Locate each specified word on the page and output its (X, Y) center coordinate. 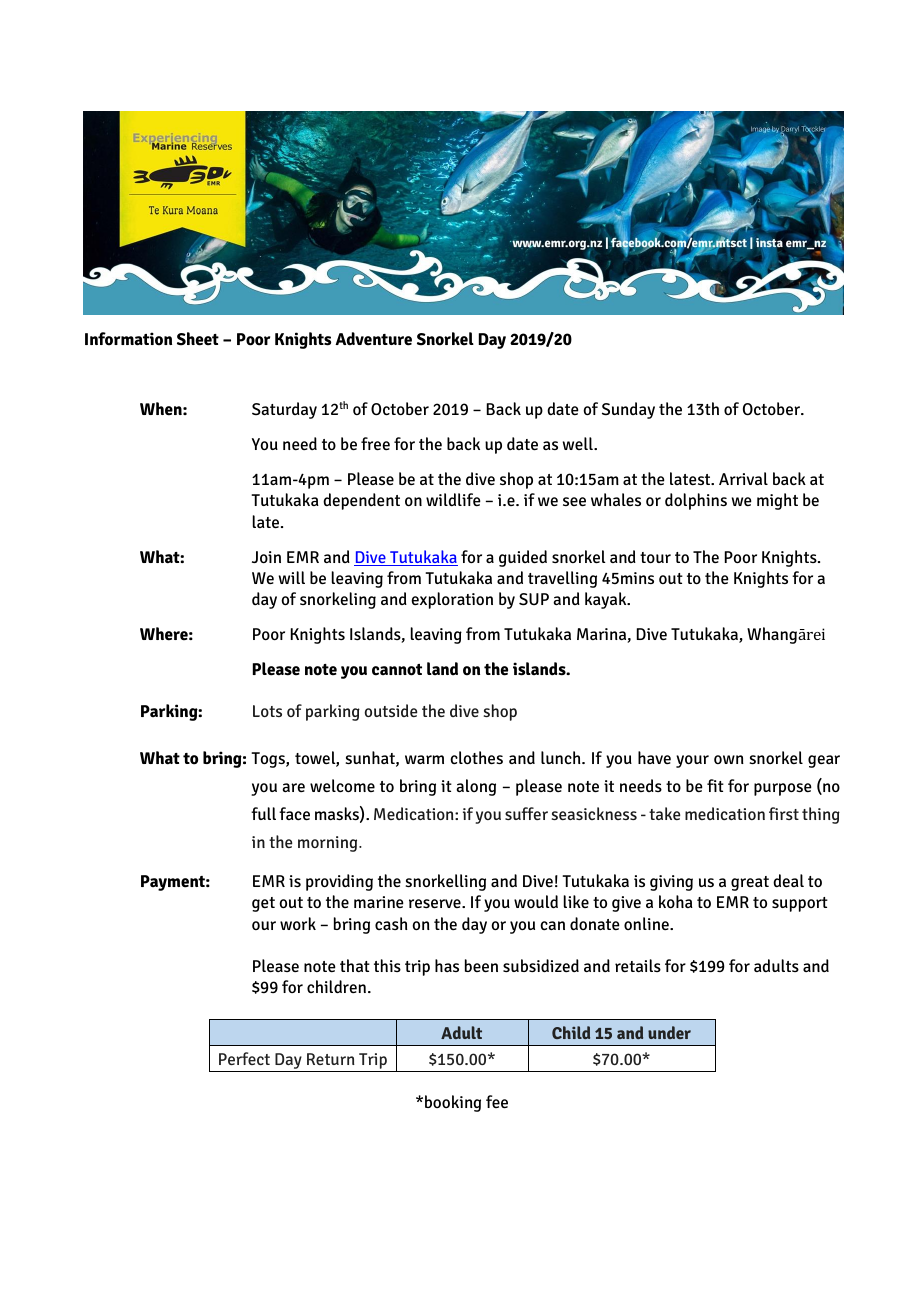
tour (655, 557)
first (784, 813)
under (669, 1032)
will (292, 577)
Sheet (198, 339)
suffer (526, 813)
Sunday (628, 410)
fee (497, 1102)
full (263, 813)
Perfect (244, 1058)
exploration (452, 600)
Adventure (373, 339)
